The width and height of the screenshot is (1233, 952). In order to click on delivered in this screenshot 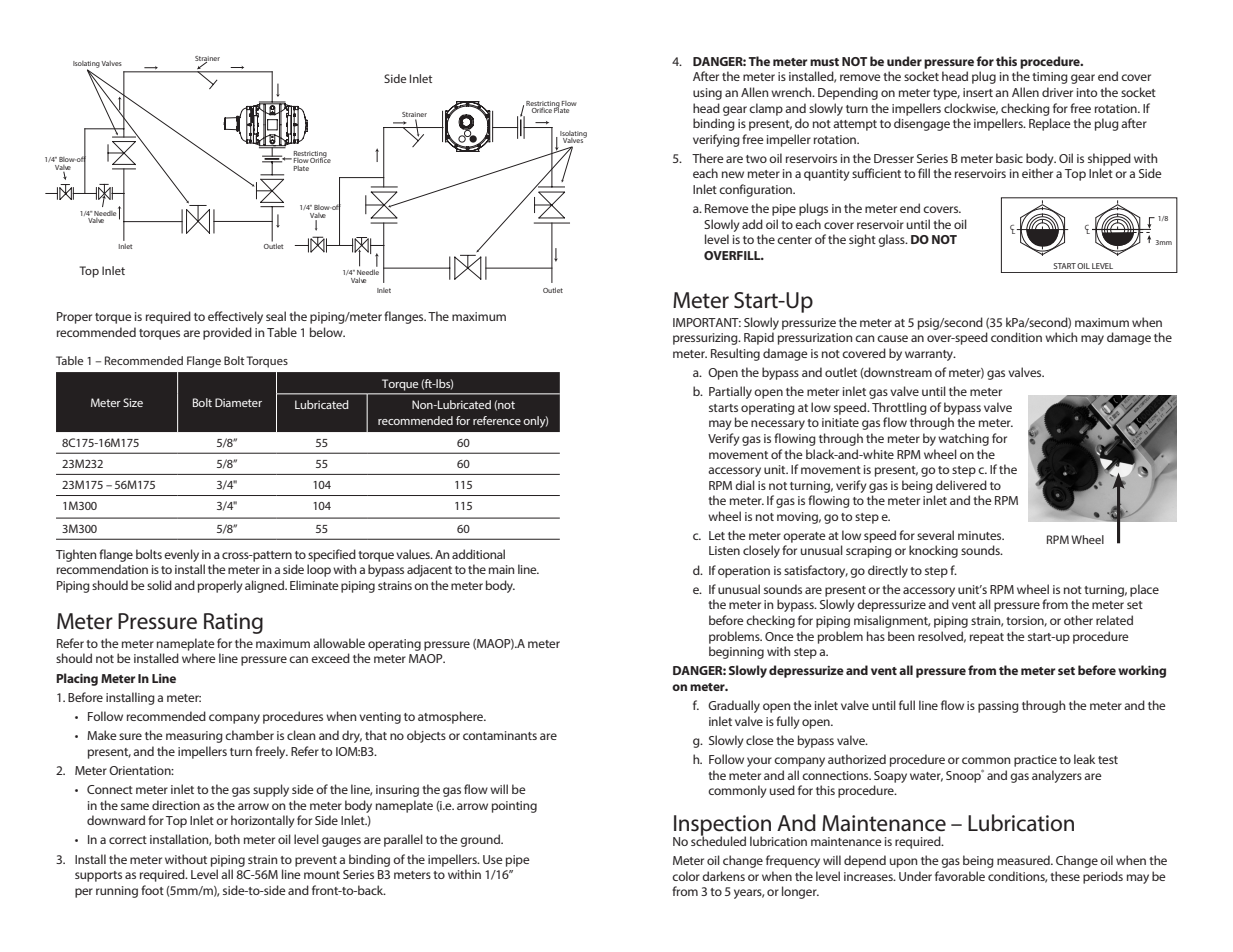, I will do `click(961, 485)`.
